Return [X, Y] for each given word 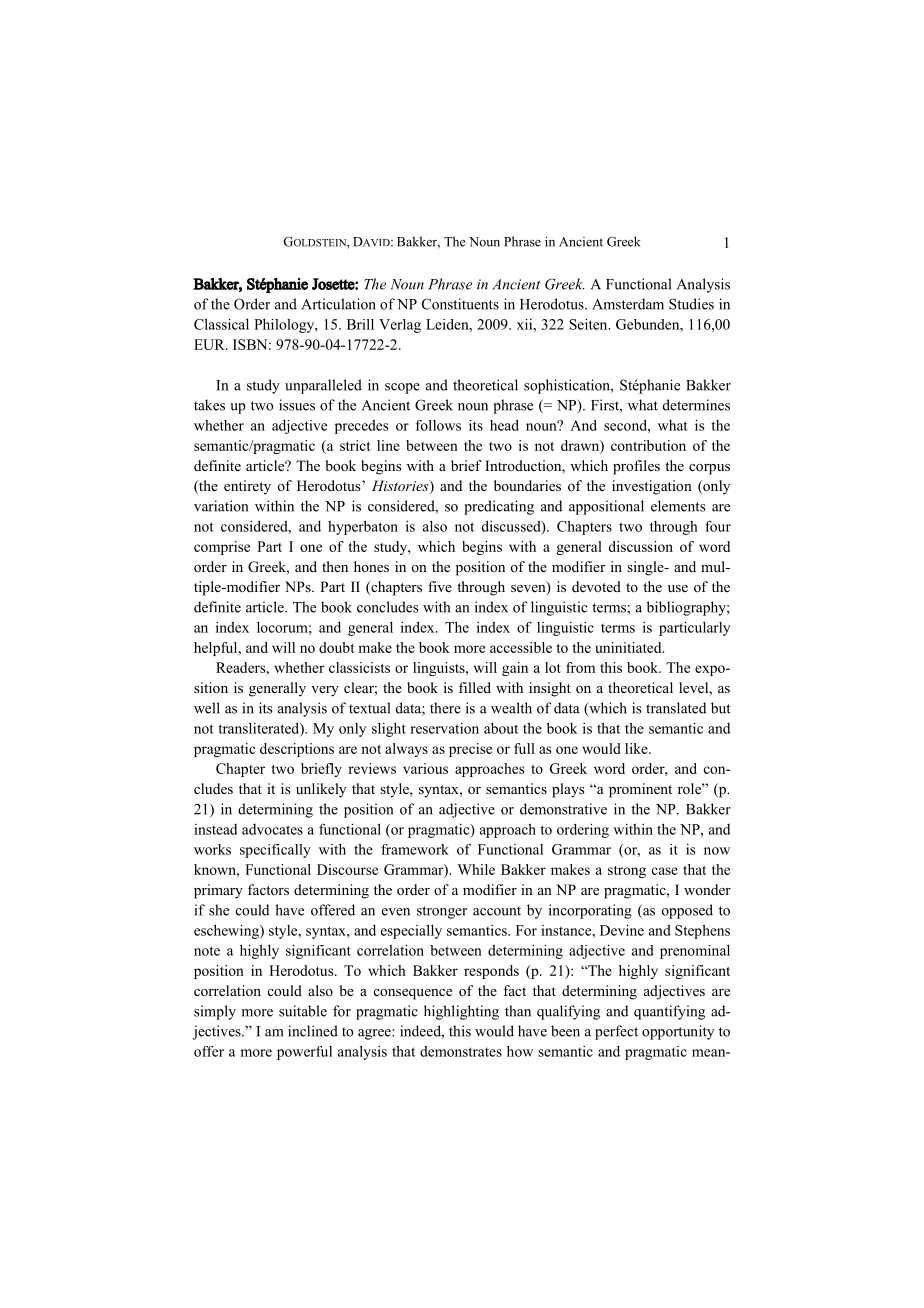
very [325, 691]
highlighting [461, 1012]
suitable [303, 1011]
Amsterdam [628, 304]
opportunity [678, 1032]
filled [475, 687]
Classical [221, 324]
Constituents [460, 304]
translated [676, 708]
